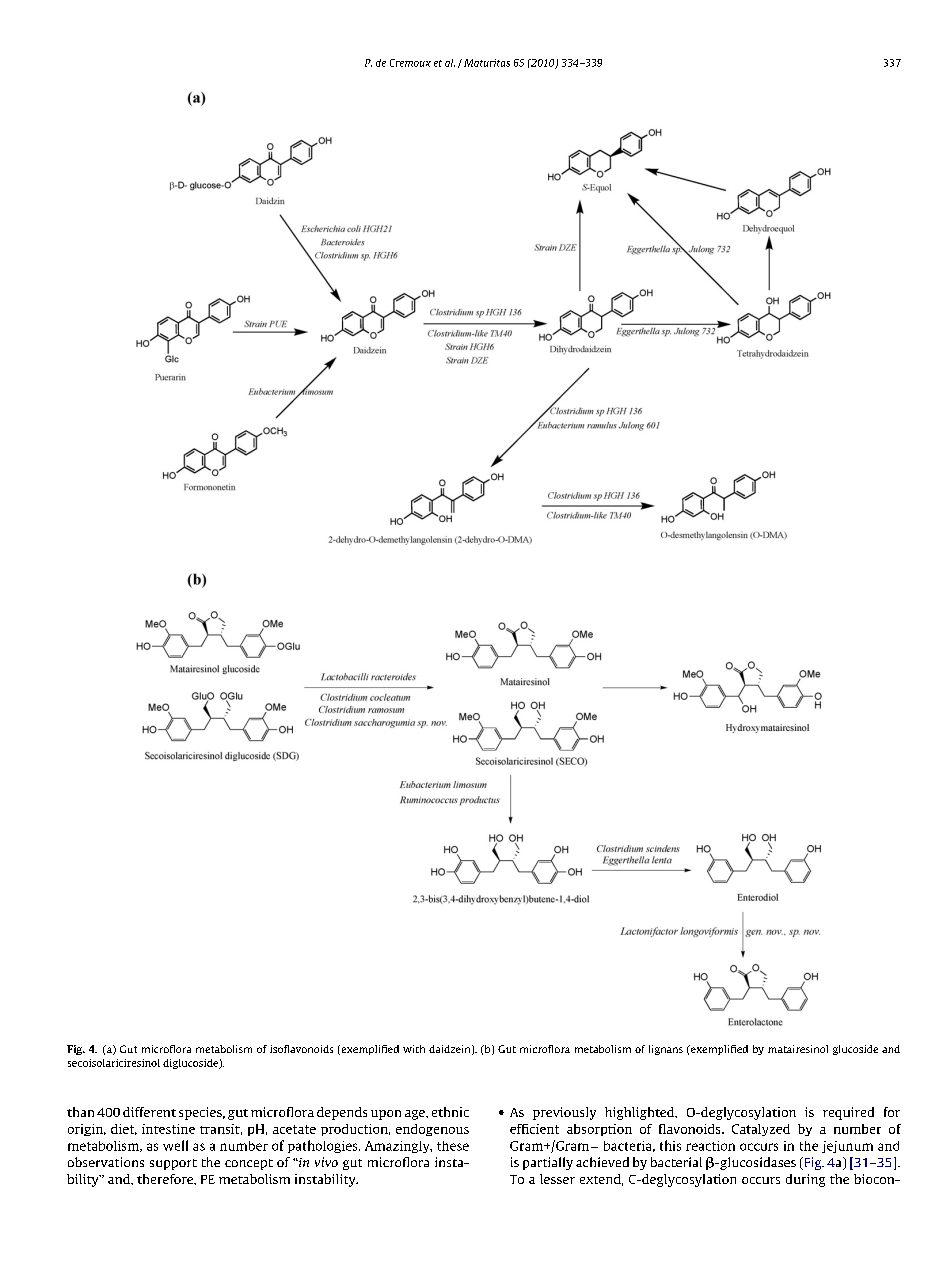 The width and height of the image is (952, 1270). What do you see at coordinates (761, 1130) in the image?
I see `Catalyzed` at bounding box center [761, 1130].
